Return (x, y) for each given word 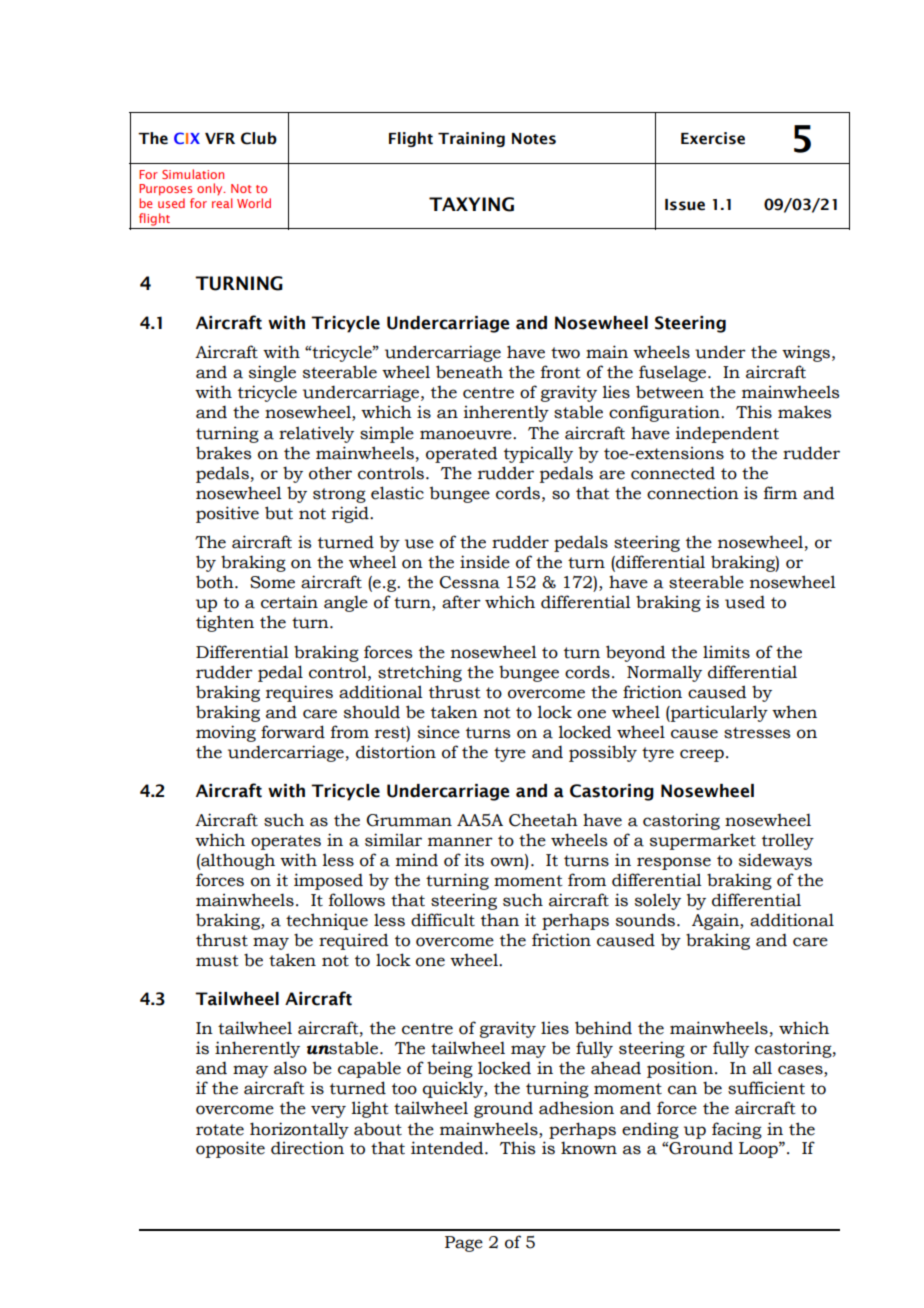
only (211, 189)
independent (727, 434)
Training (471, 139)
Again (716, 921)
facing (737, 1130)
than (500, 920)
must (217, 961)
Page (464, 1244)
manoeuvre (467, 435)
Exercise (713, 138)
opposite (230, 1149)
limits (726, 652)
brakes (223, 453)
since (439, 732)
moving (226, 733)
